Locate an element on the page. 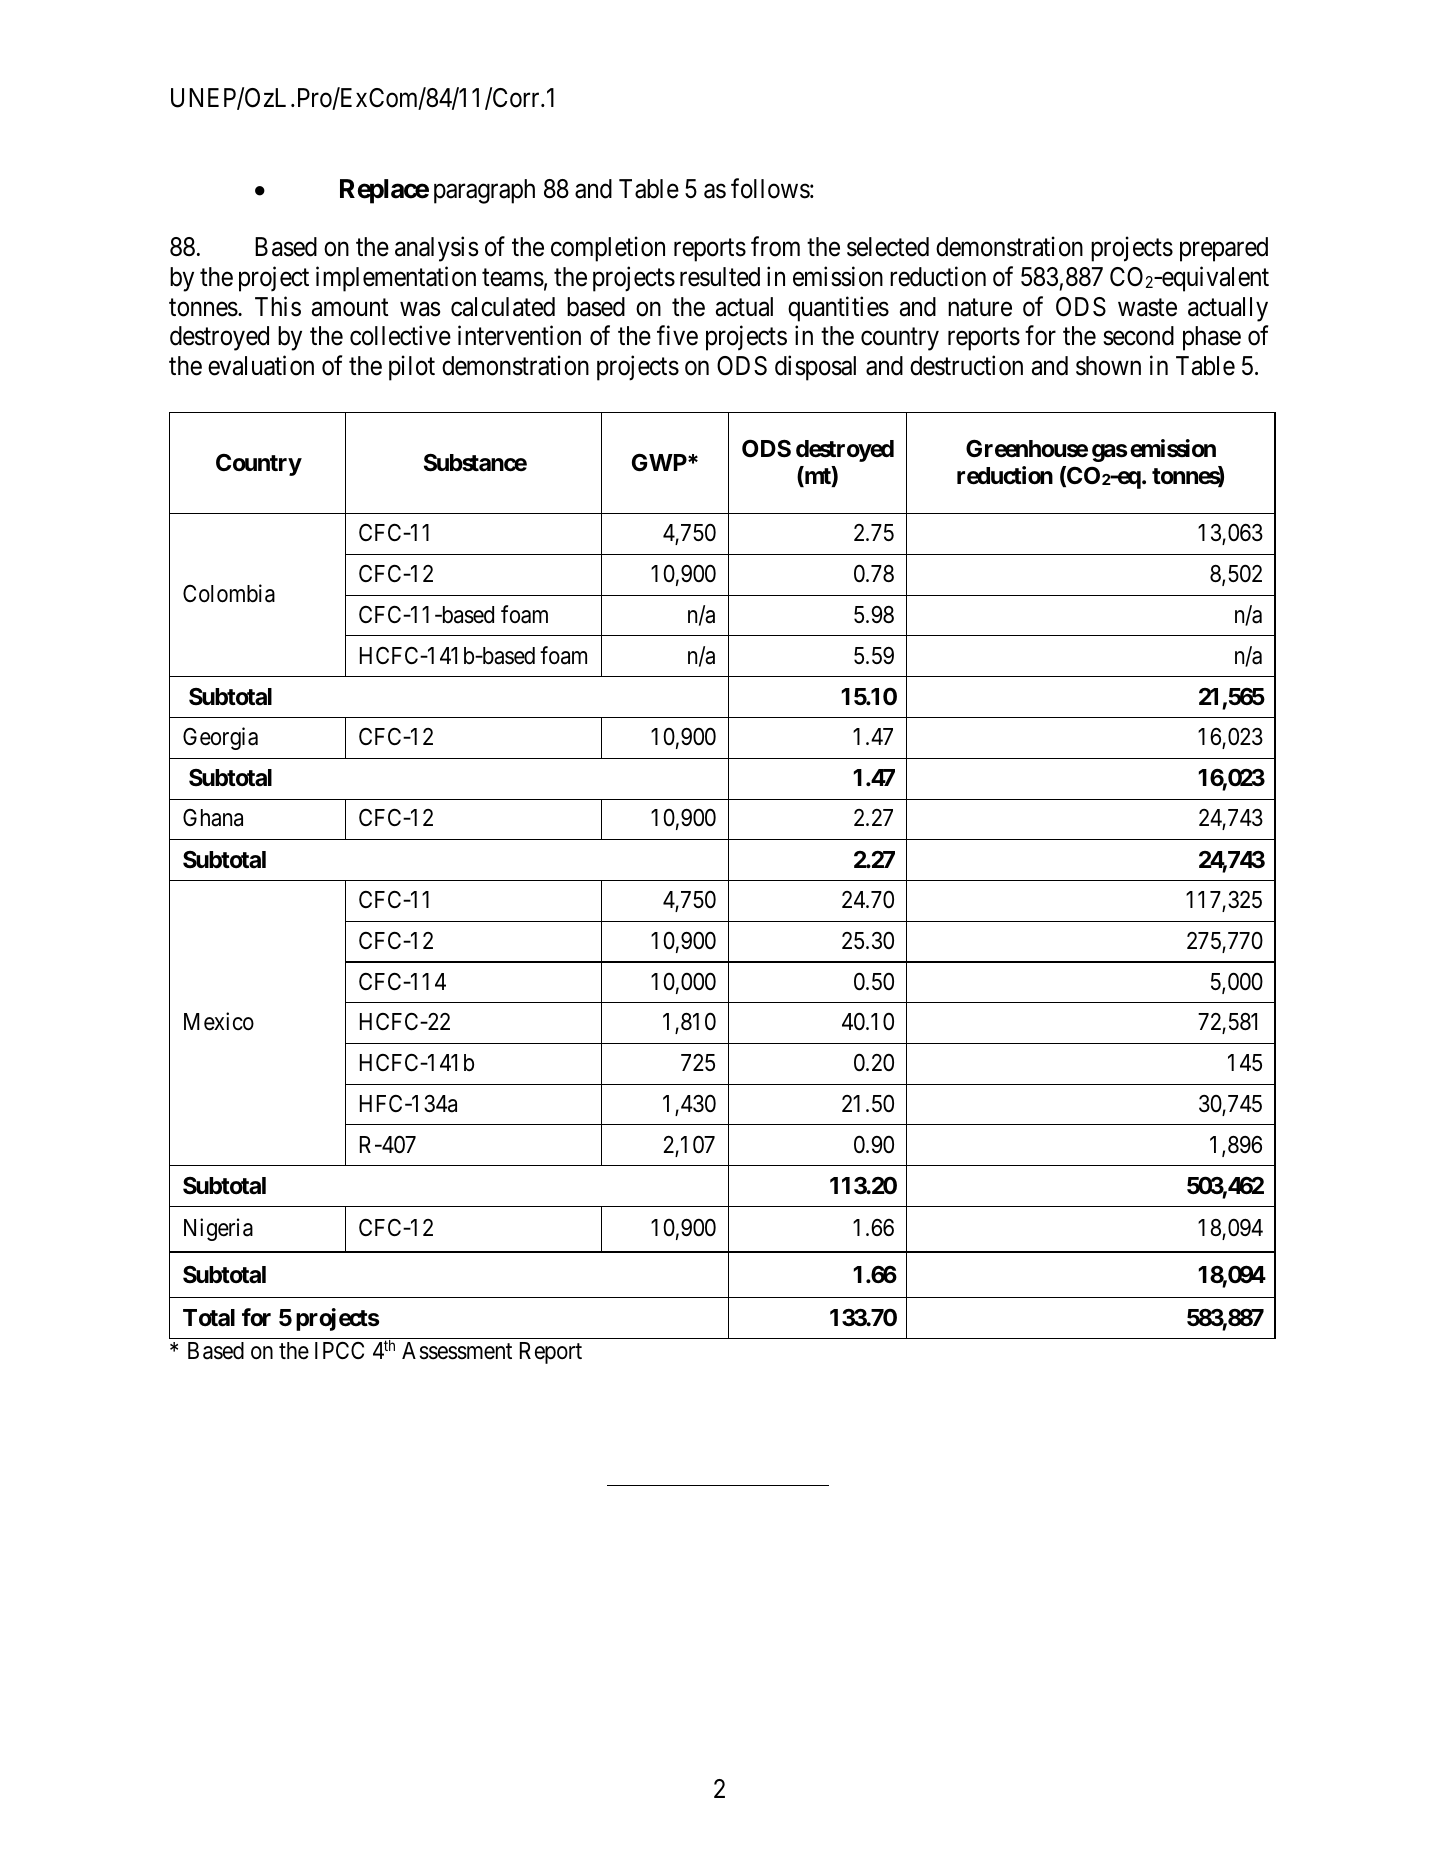 This image has width=1438, height=1860. Mexico is located at coordinates (219, 1021).
